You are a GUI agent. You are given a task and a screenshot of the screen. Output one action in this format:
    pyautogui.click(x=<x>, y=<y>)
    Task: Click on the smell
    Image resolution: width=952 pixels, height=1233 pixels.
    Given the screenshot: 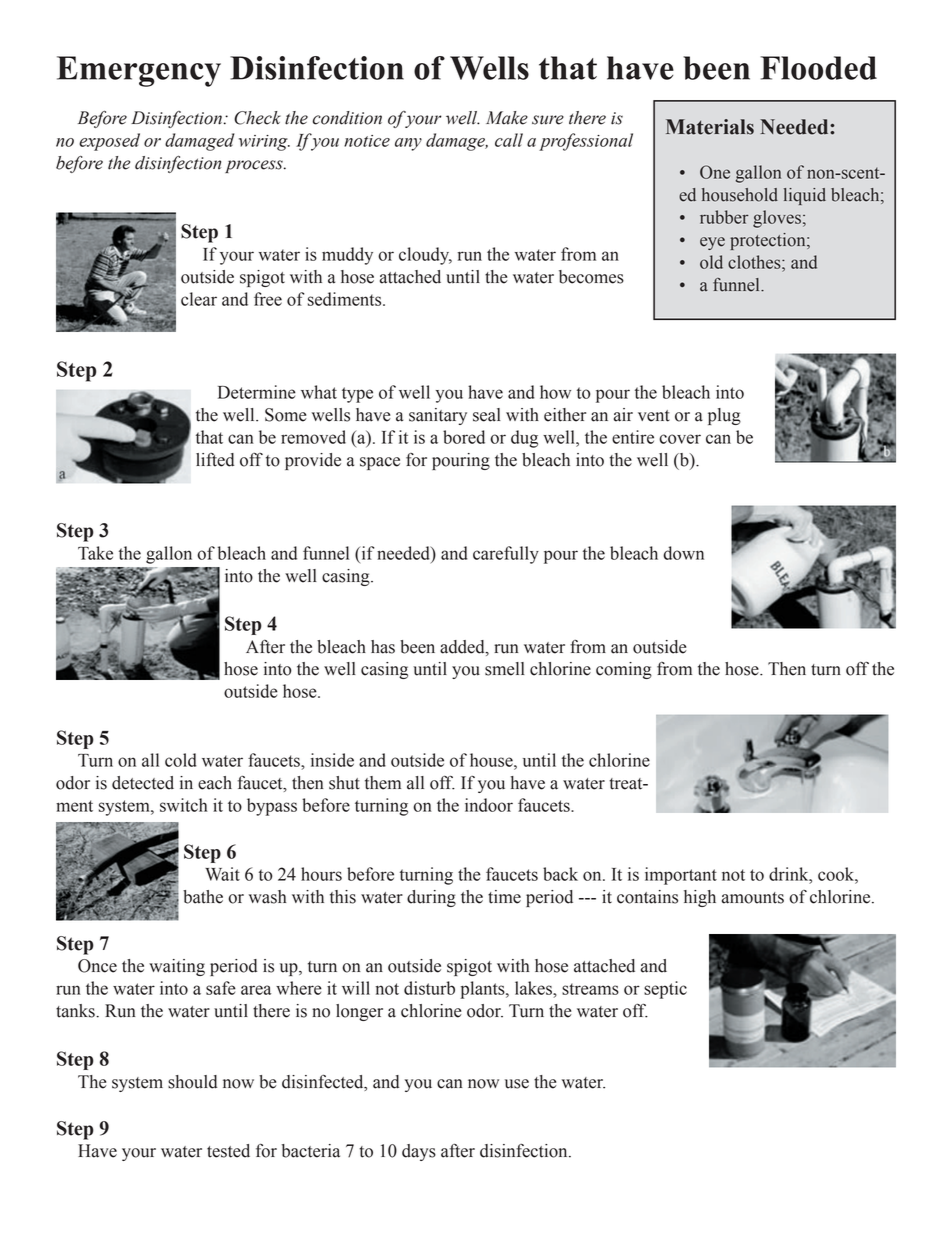 What is the action you would take?
    pyautogui.click(x=505, y=669)
